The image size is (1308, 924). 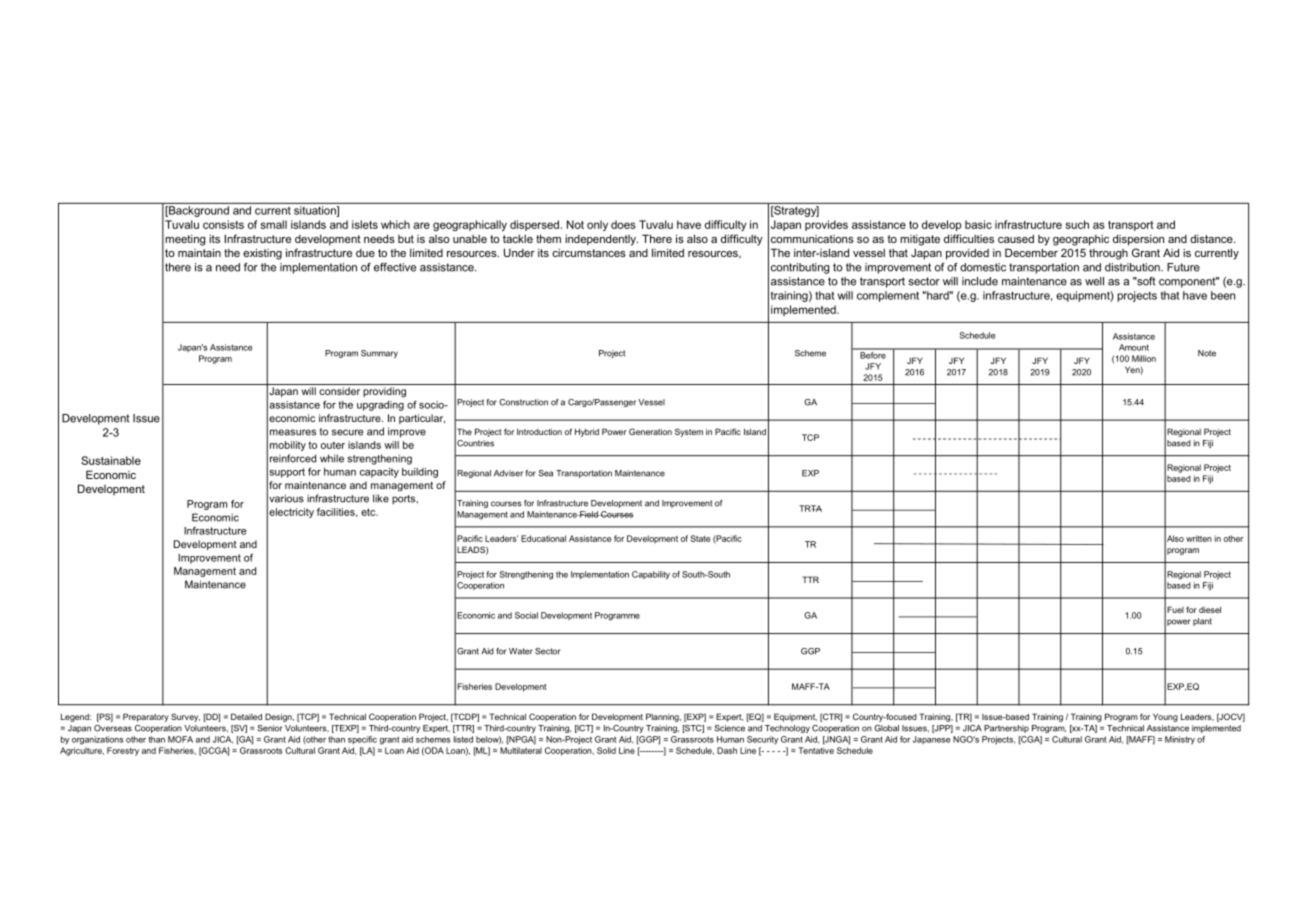 I want to click on consider, so click(x=339, y=391).
